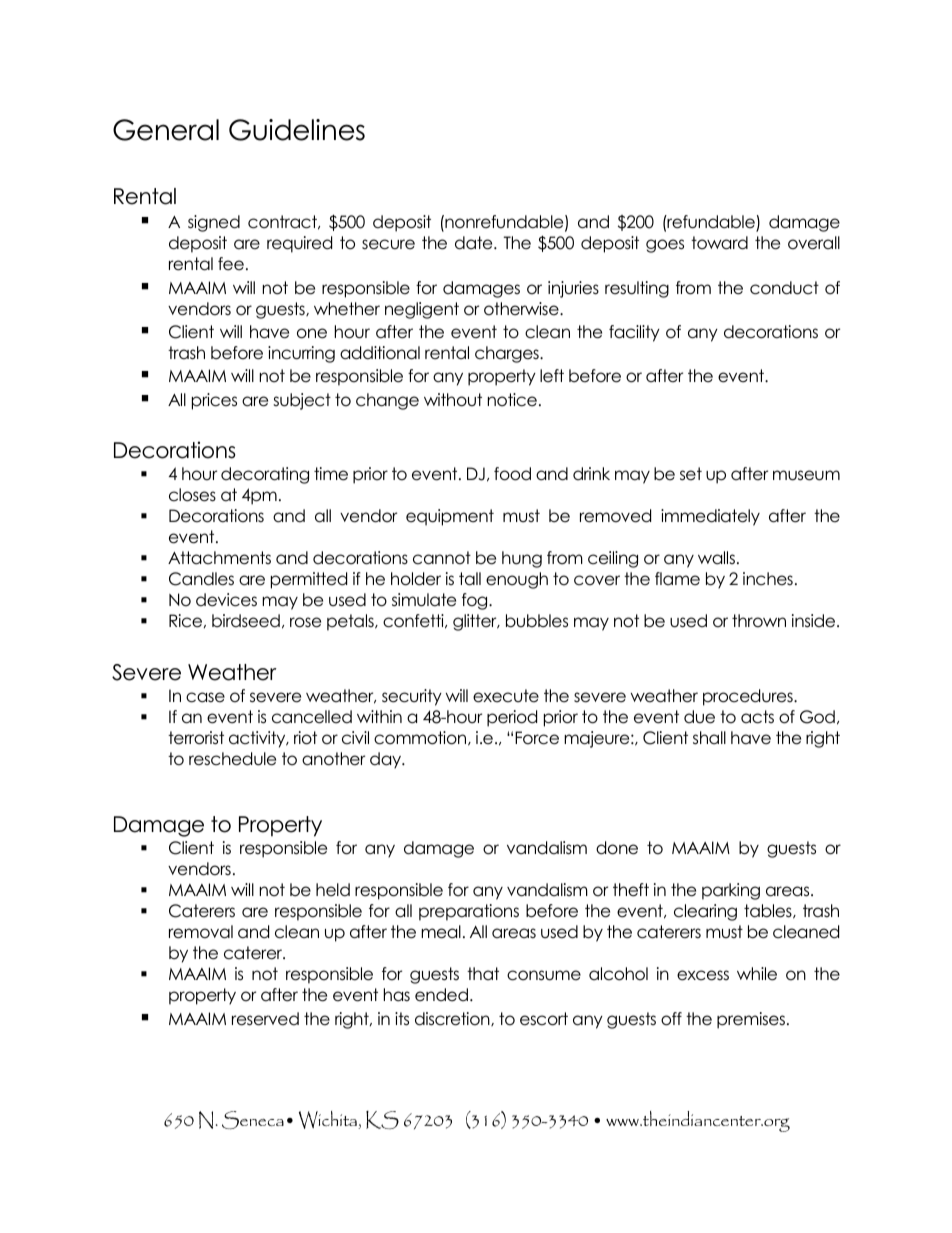 This screenshot has height=1233, width=952. What do you see at coordinates (537, 738) in the screenshot?
I see `Force` at bounding box center [537, 738].
